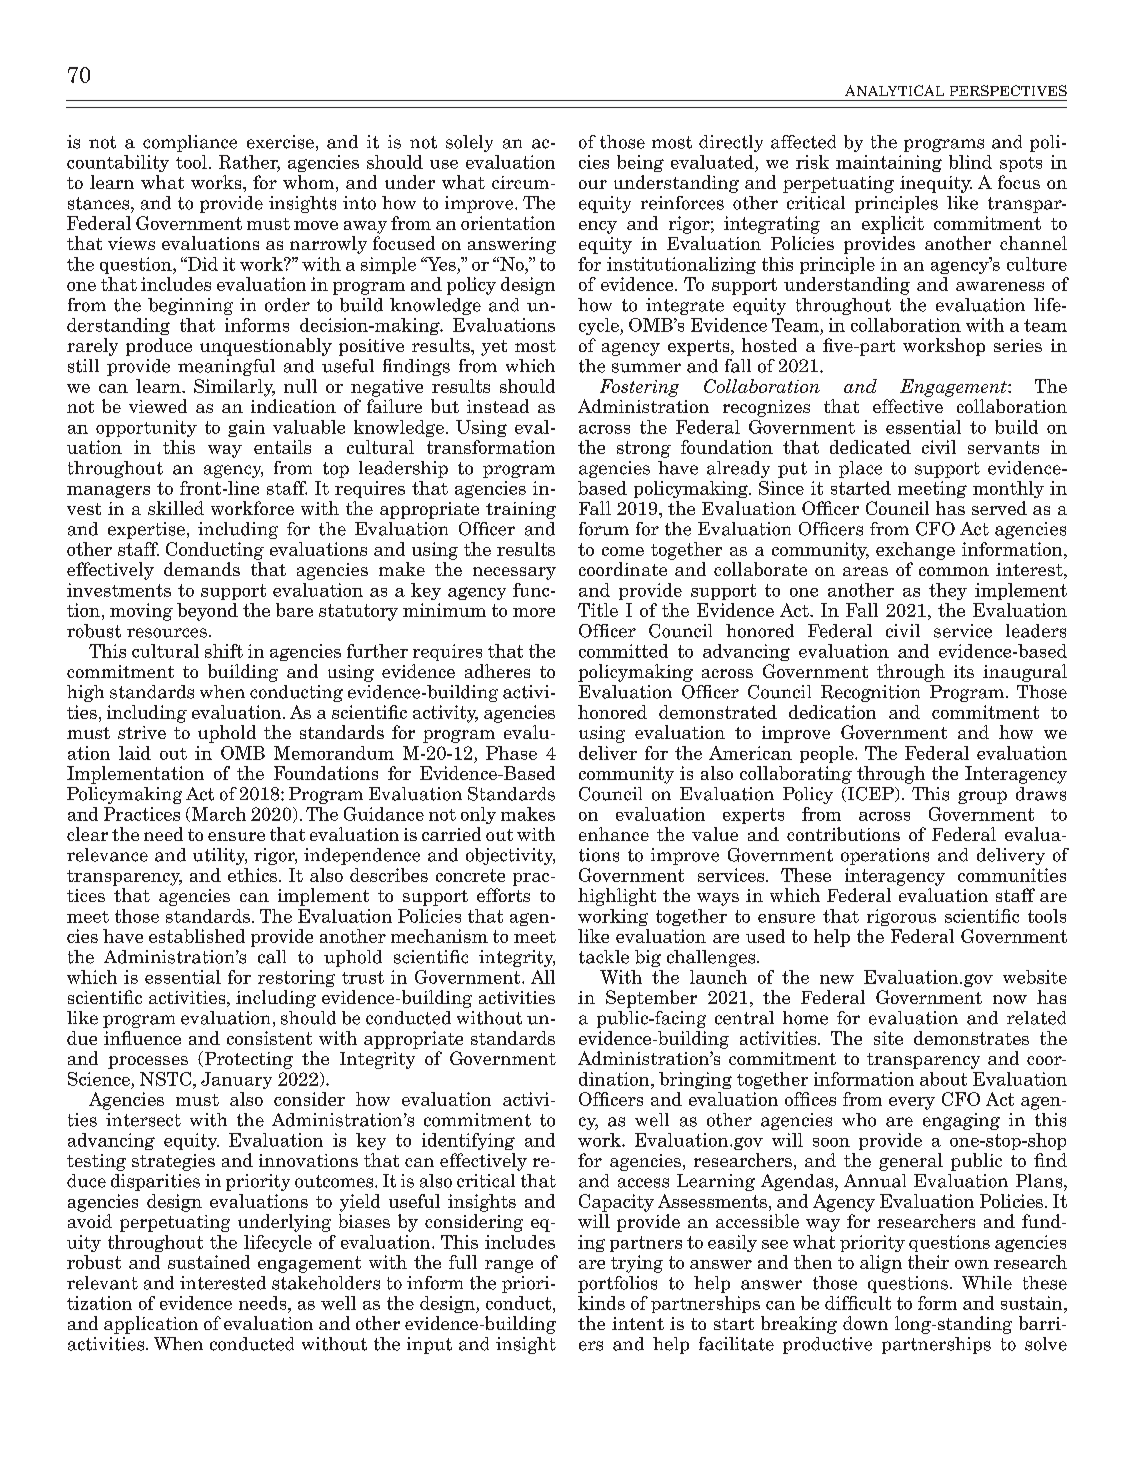 The width and height of the image is (1134, 1467). I want to click on blind, so click(970, 162).
